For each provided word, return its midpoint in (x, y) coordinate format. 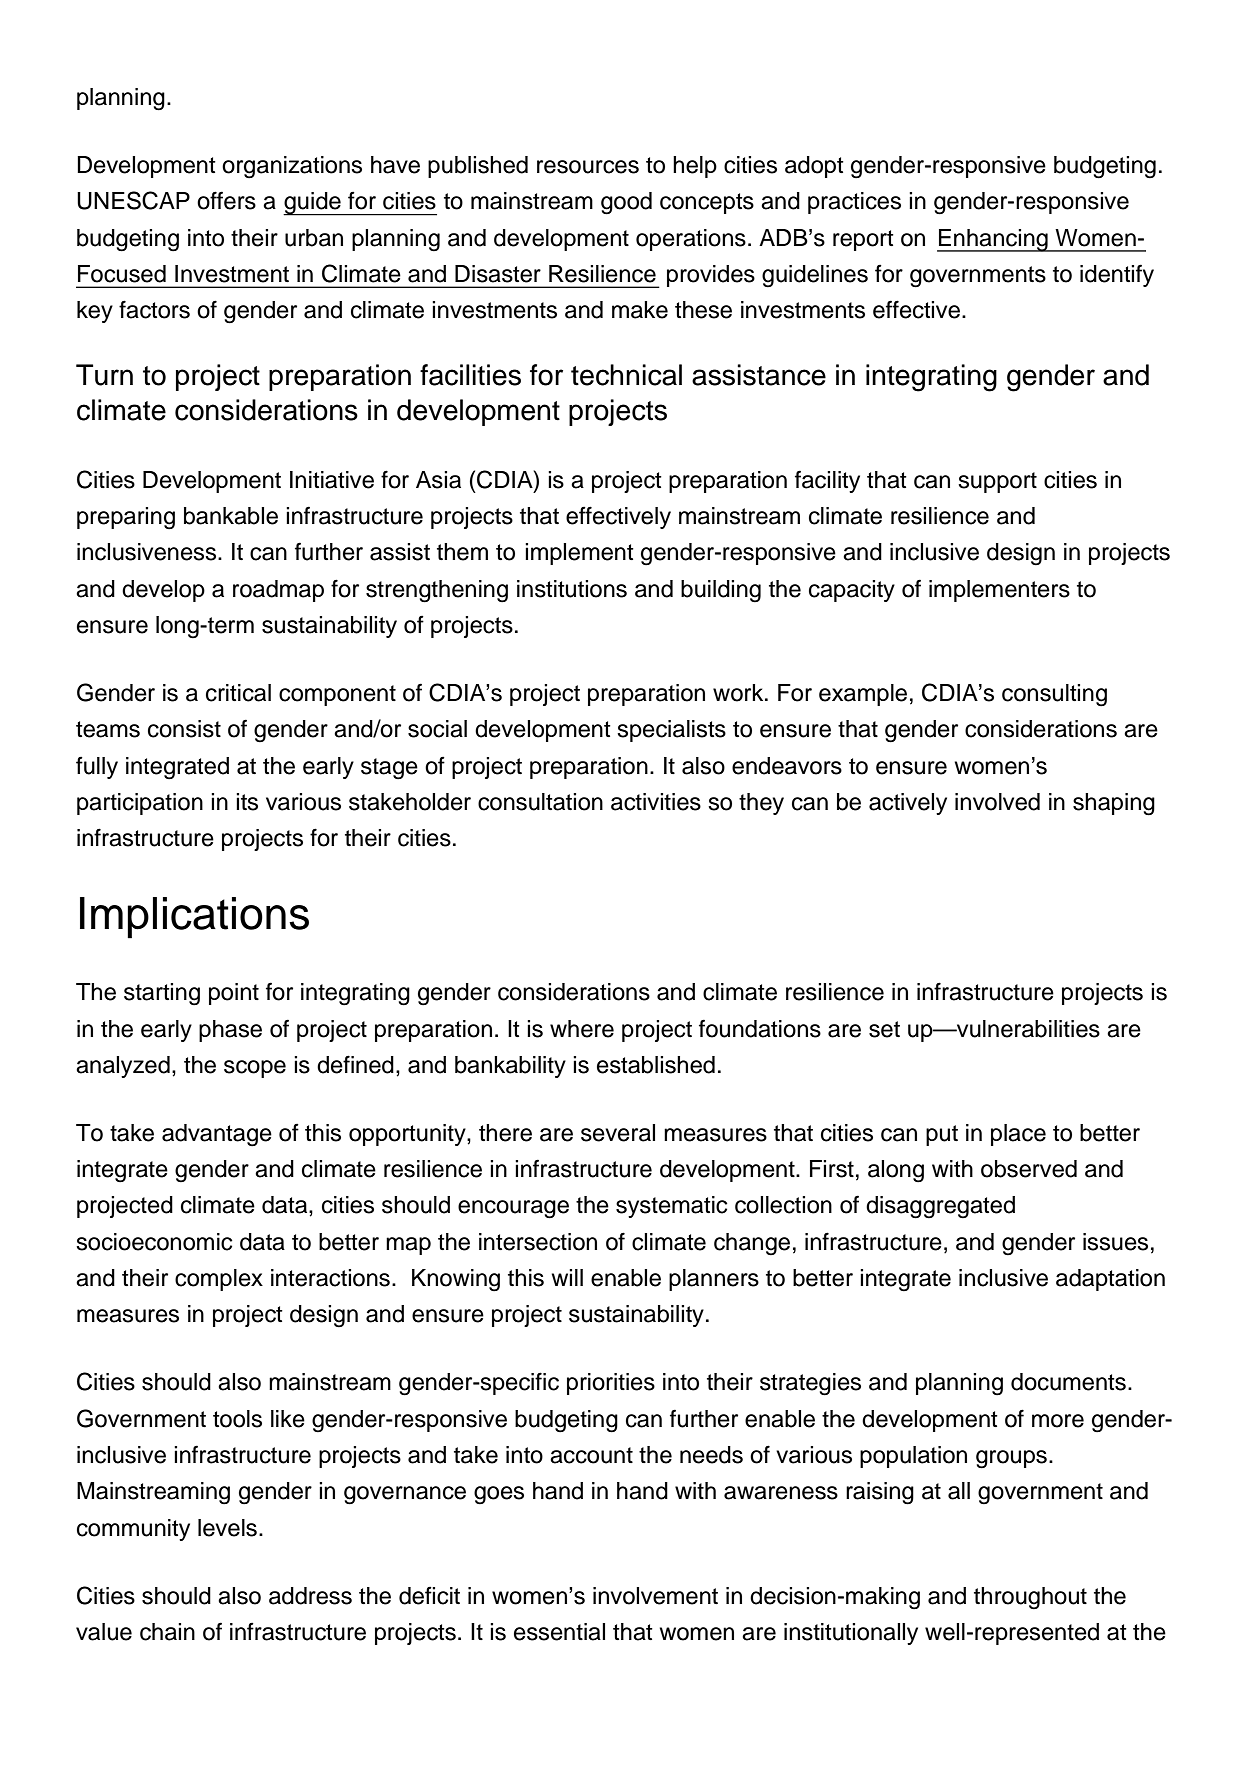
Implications (194, 918)
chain (167, 1632)
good (626, 203)
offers (226, 200)
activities (656, 802)
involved (997, 802)
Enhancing (993, 240)
